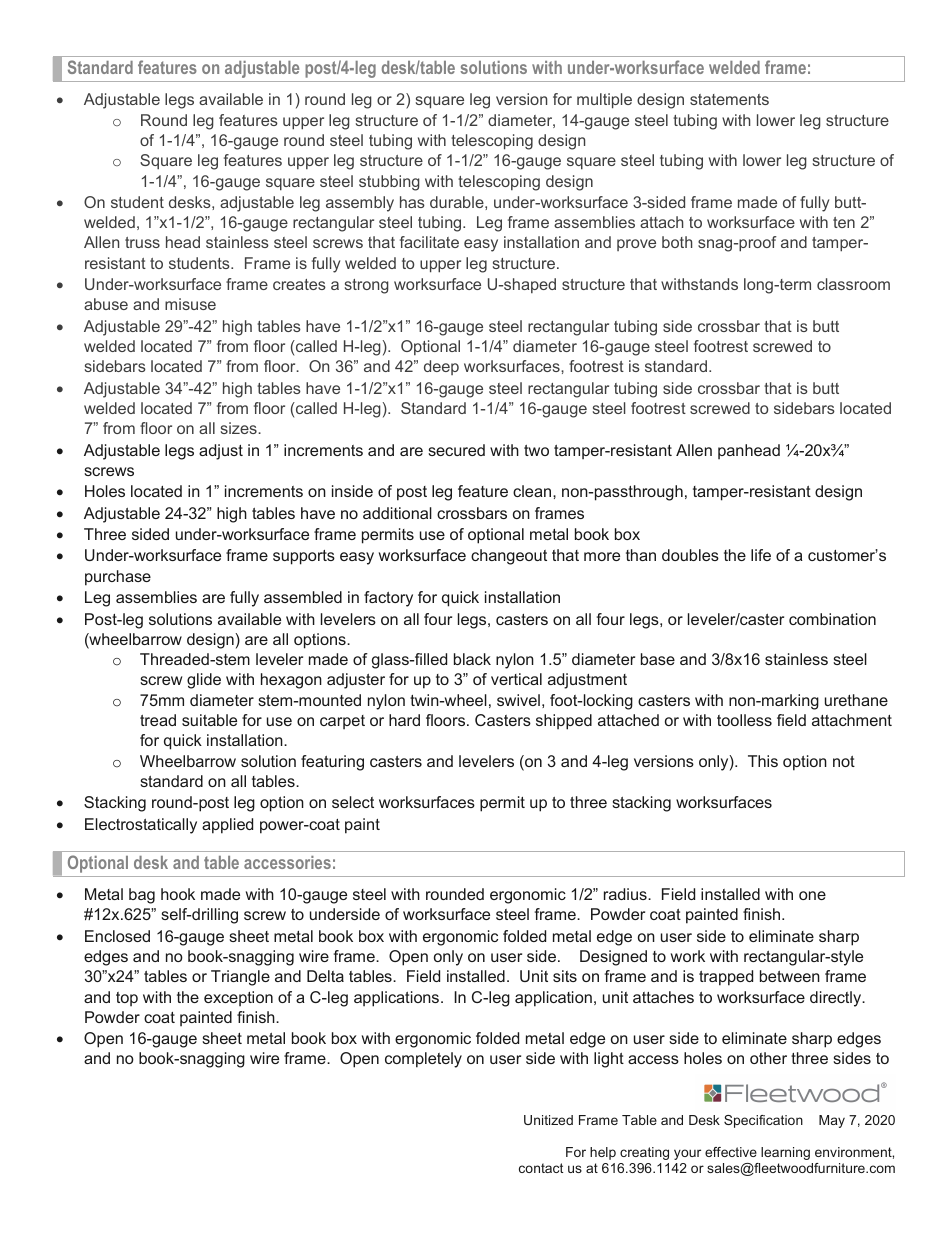 The width and height of the page is (952, 1233). What do you see at coordinates (729, 99) in the page?
I see `statements` at bounding box center [729, 99].
